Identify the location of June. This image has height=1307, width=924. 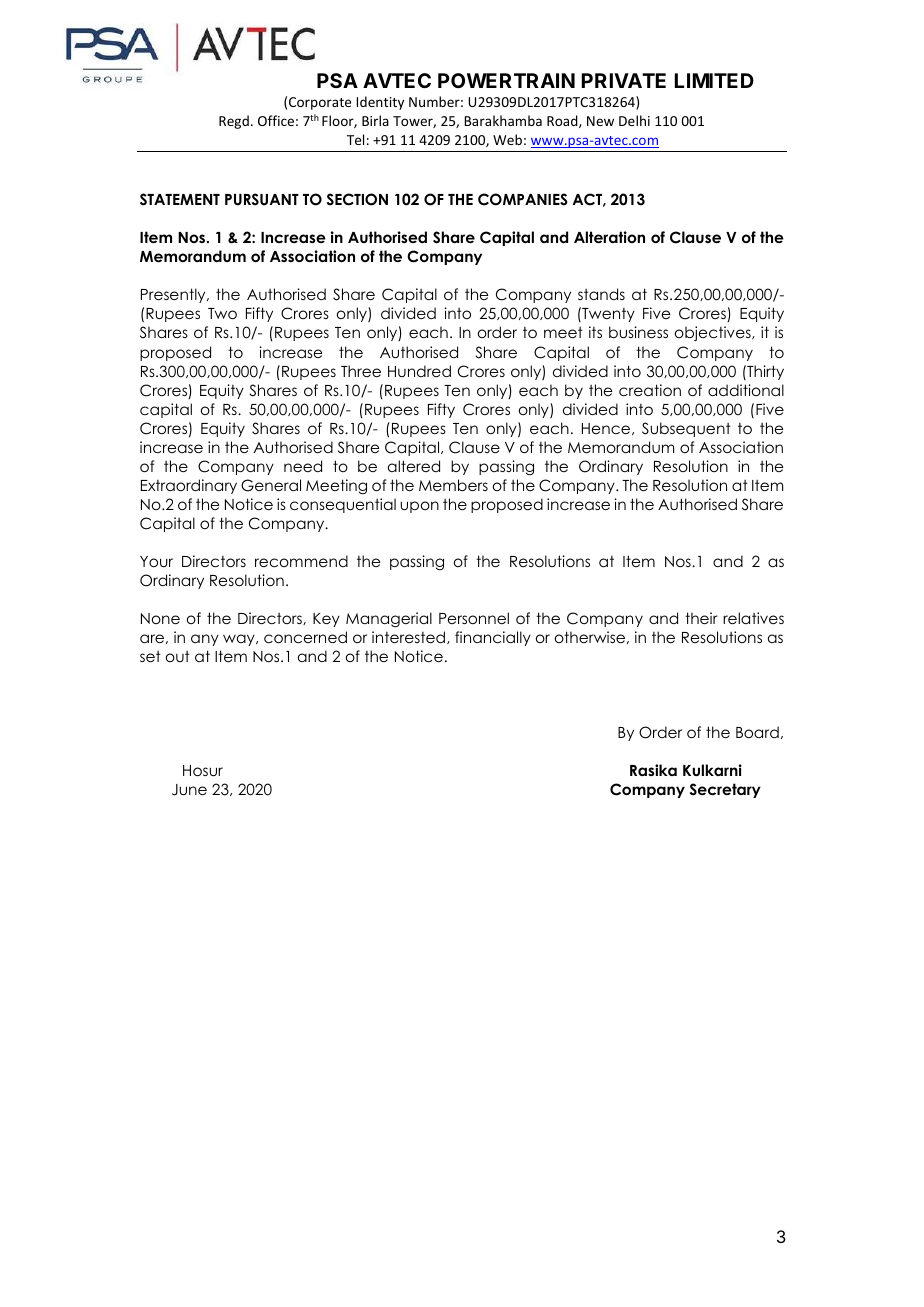
(189, 790).
